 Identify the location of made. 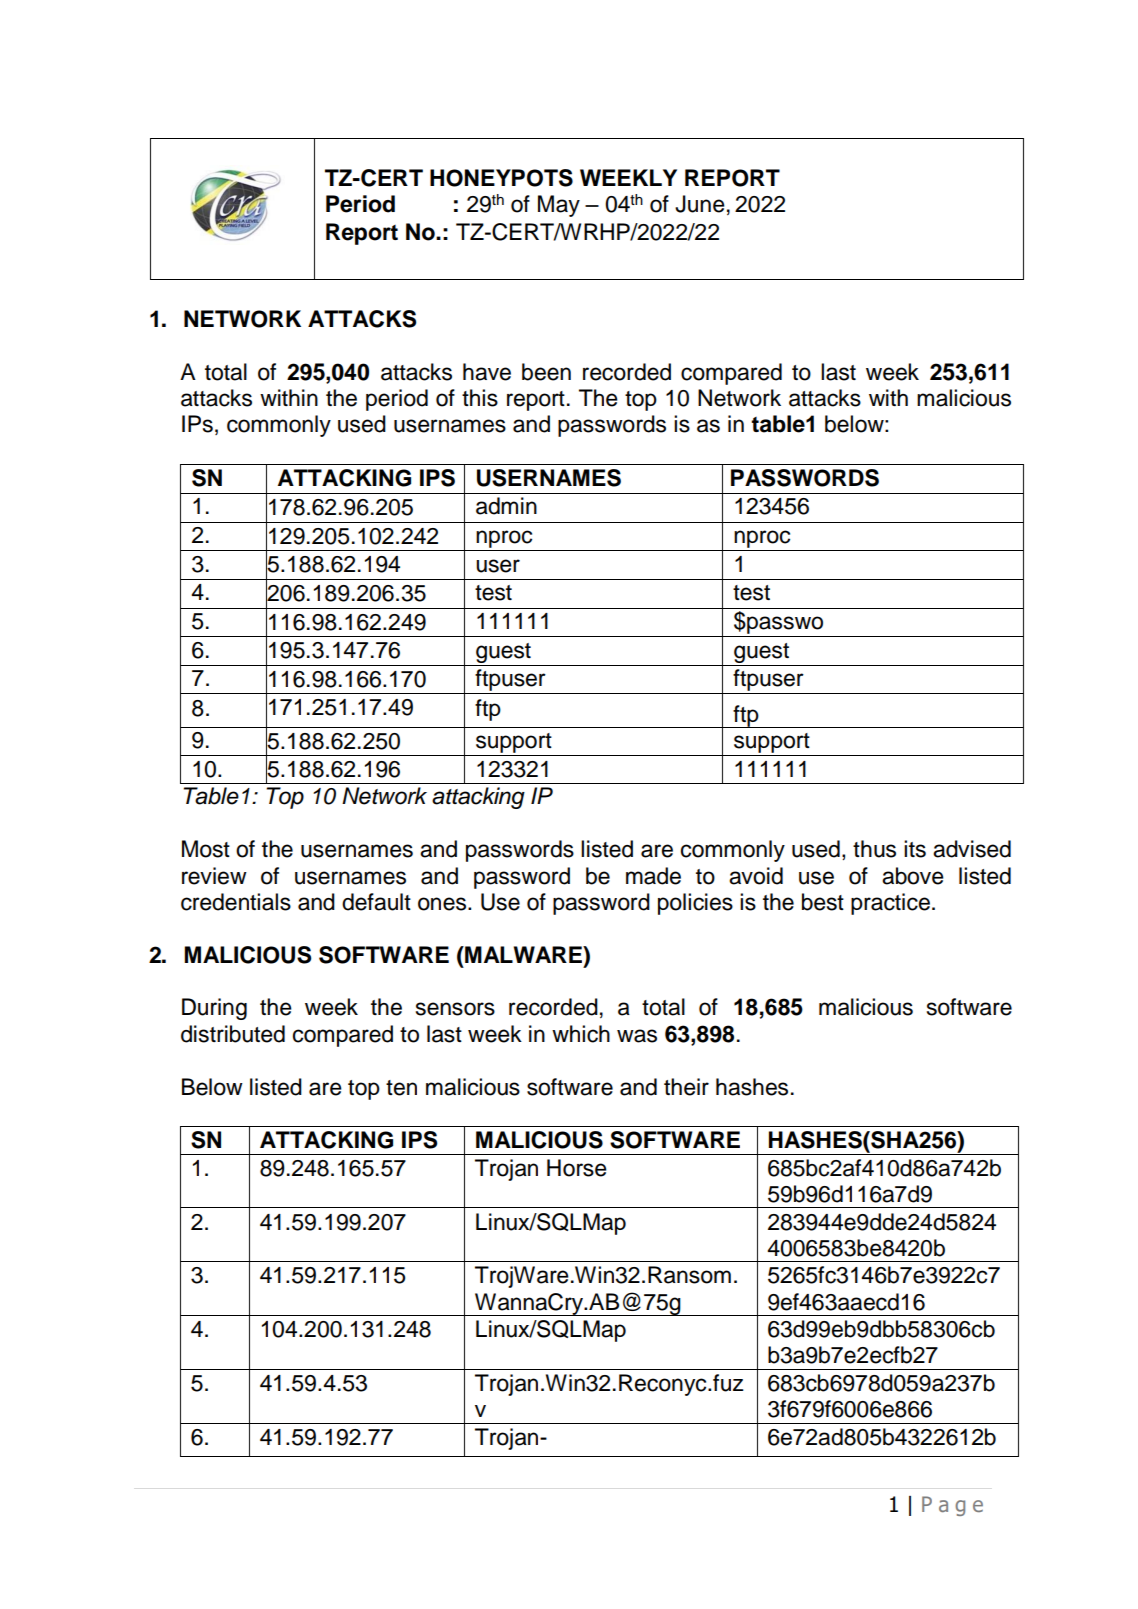
(653, 876).
